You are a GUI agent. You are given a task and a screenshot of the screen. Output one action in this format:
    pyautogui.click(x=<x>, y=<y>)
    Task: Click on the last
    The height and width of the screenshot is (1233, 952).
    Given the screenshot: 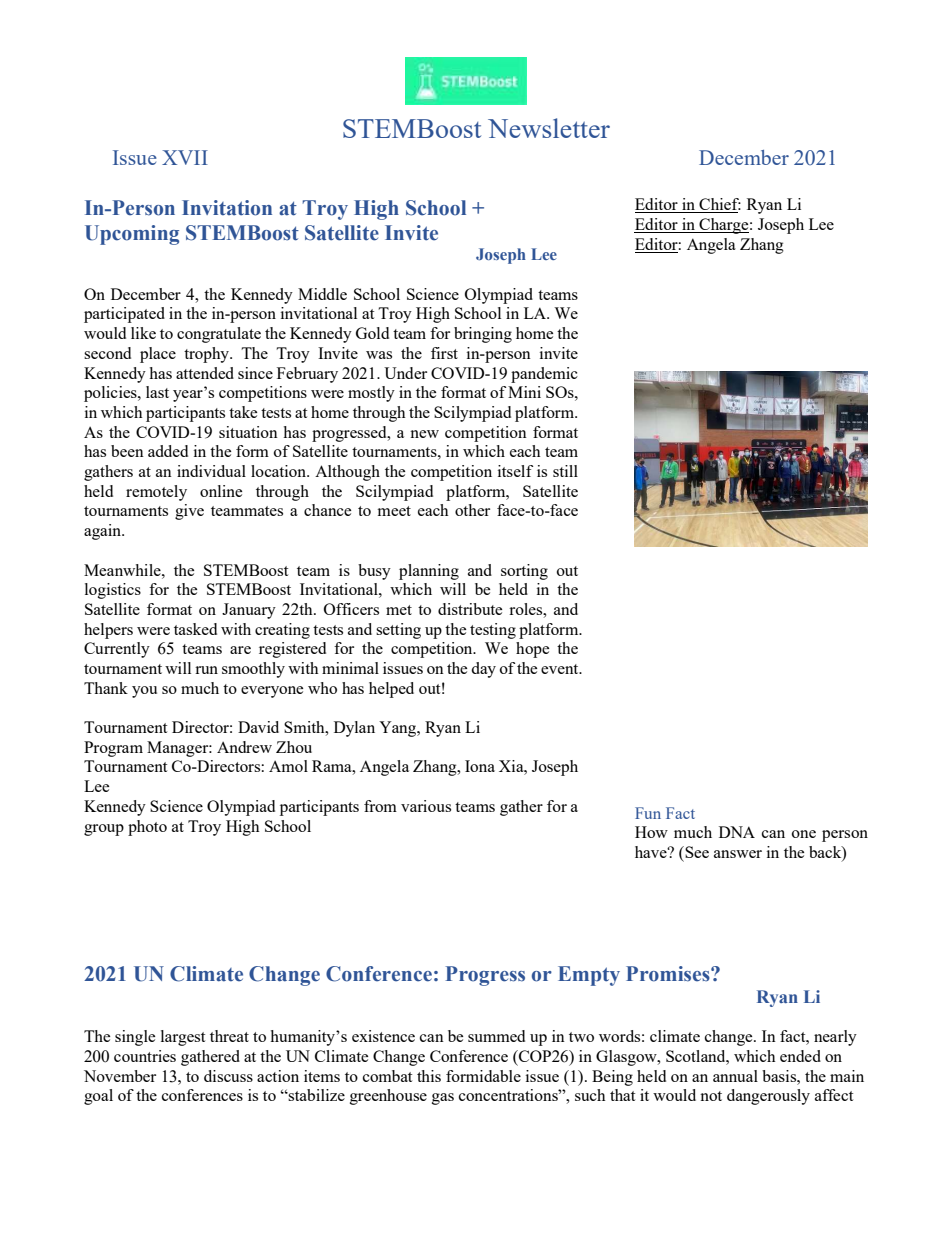 What is the action you would take?
    pyautogui.click(x=157, y=392)
